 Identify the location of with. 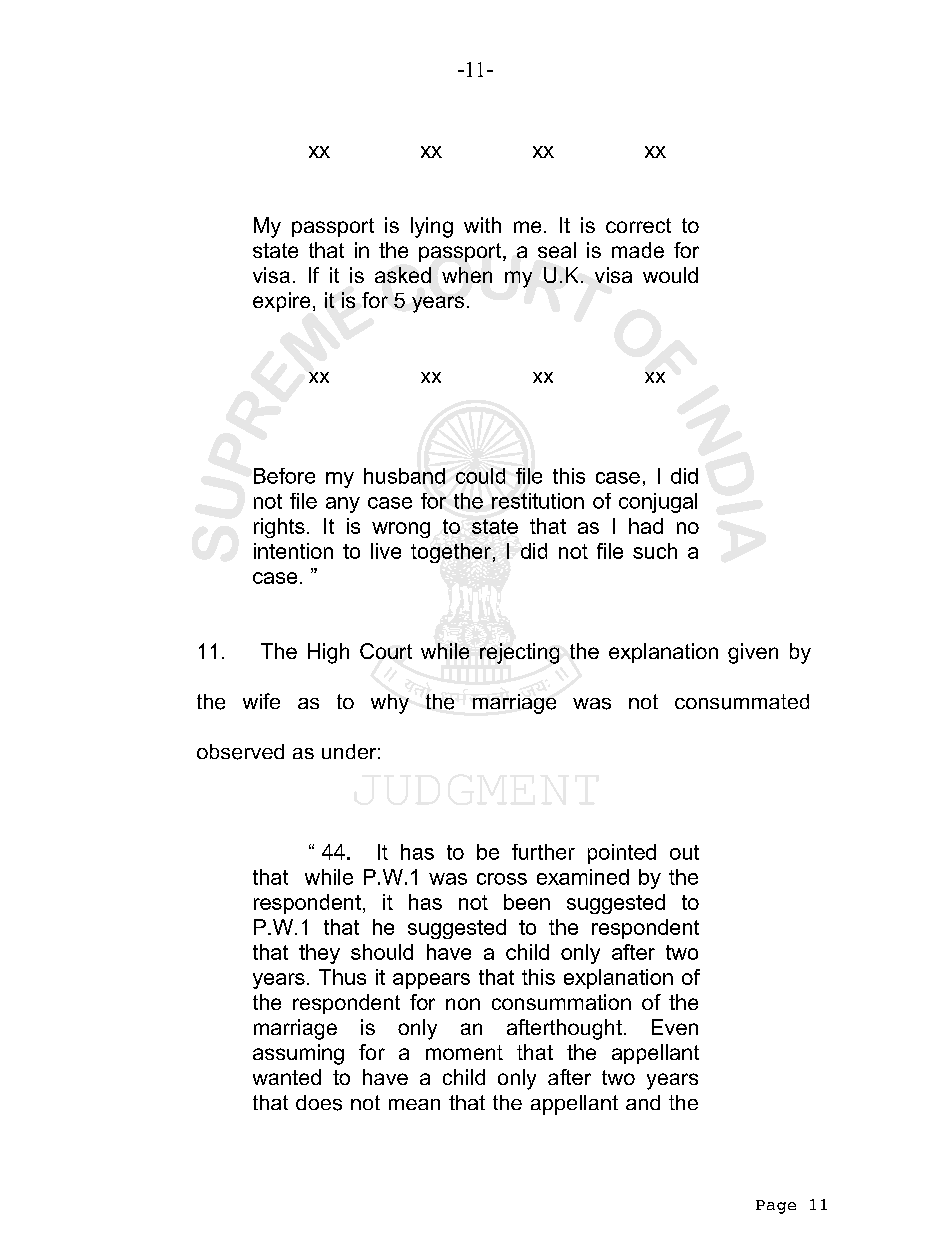
(482, 225).
